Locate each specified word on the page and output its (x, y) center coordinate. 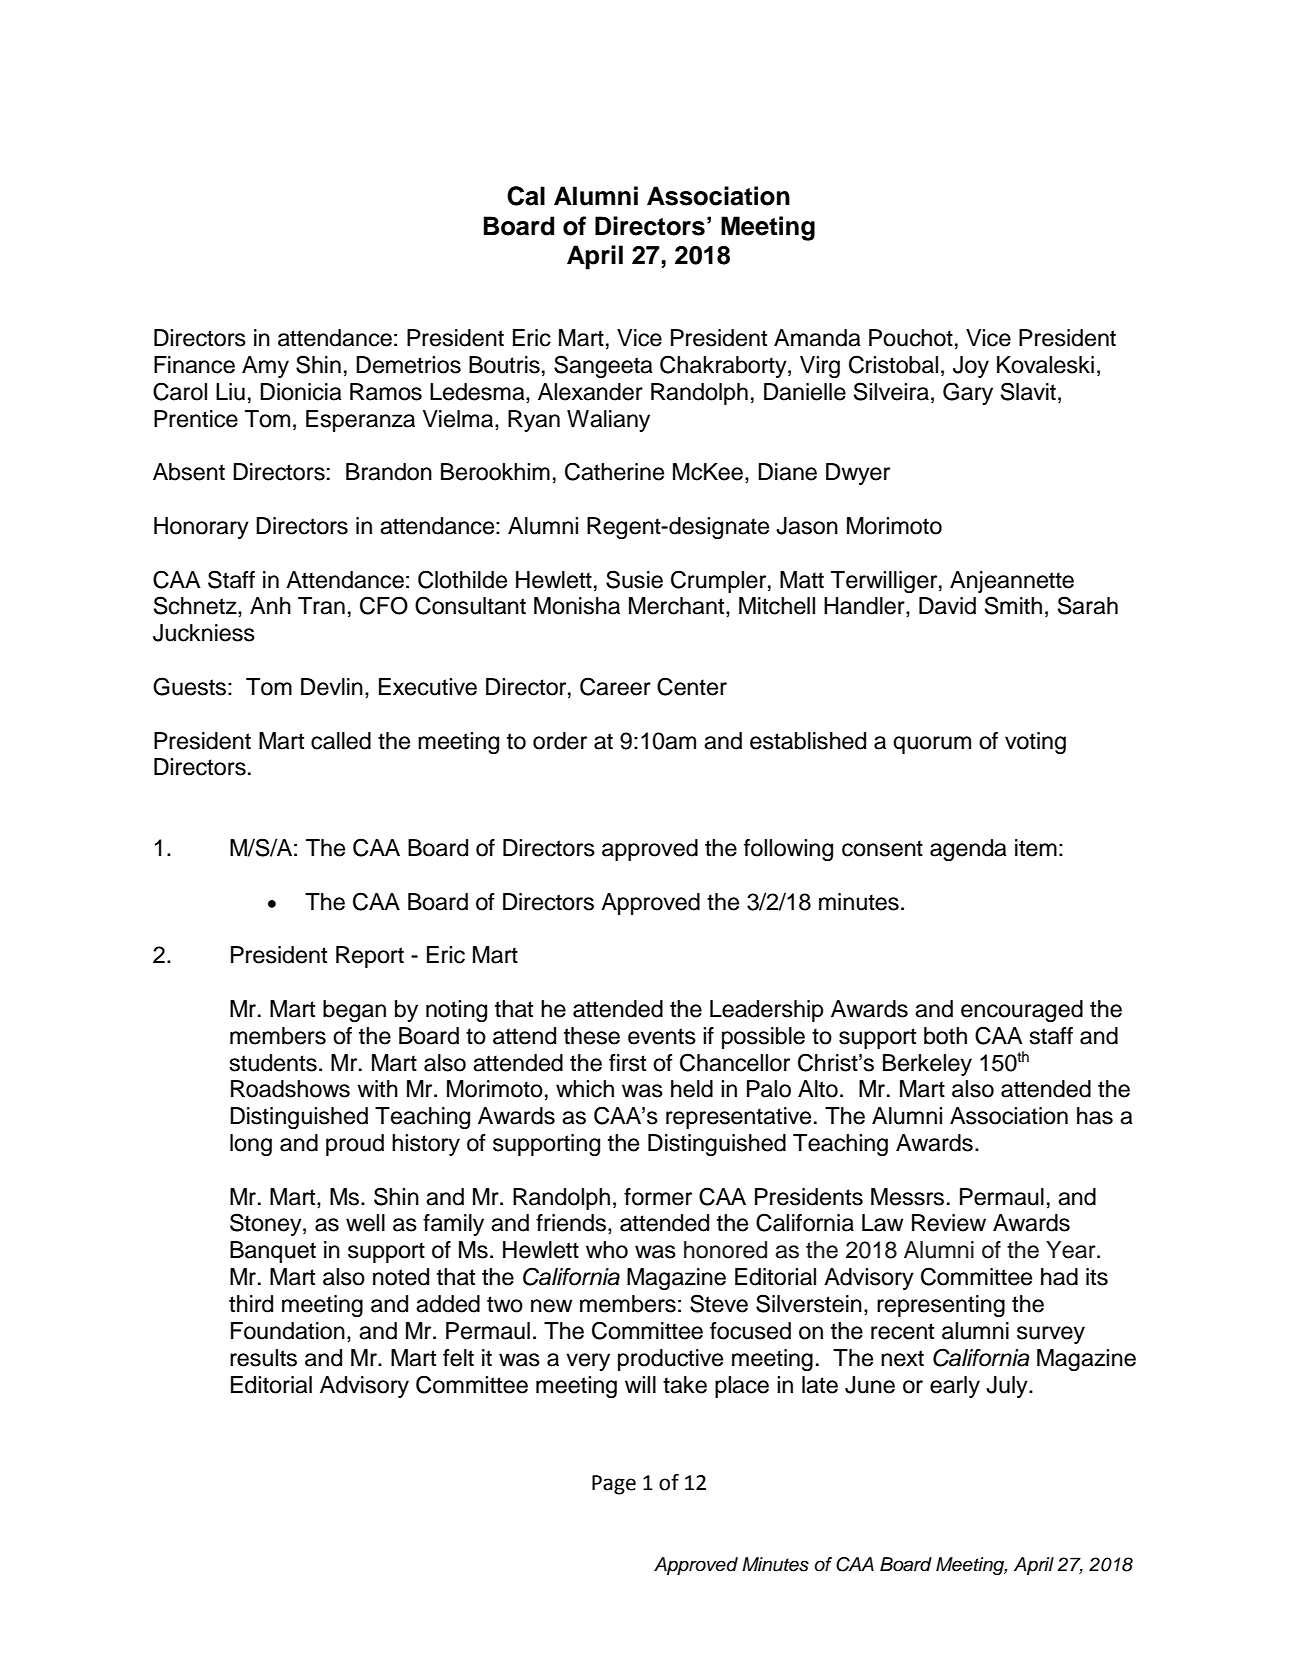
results (263, 1358)
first (627, 1063)
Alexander (590, 392)
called (341, 741)
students (273, 1063)
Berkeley (927, 1065)
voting (1035, 743)
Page (614, 1485)
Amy (265, 367)
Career (615, 686)
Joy (971, 367)
